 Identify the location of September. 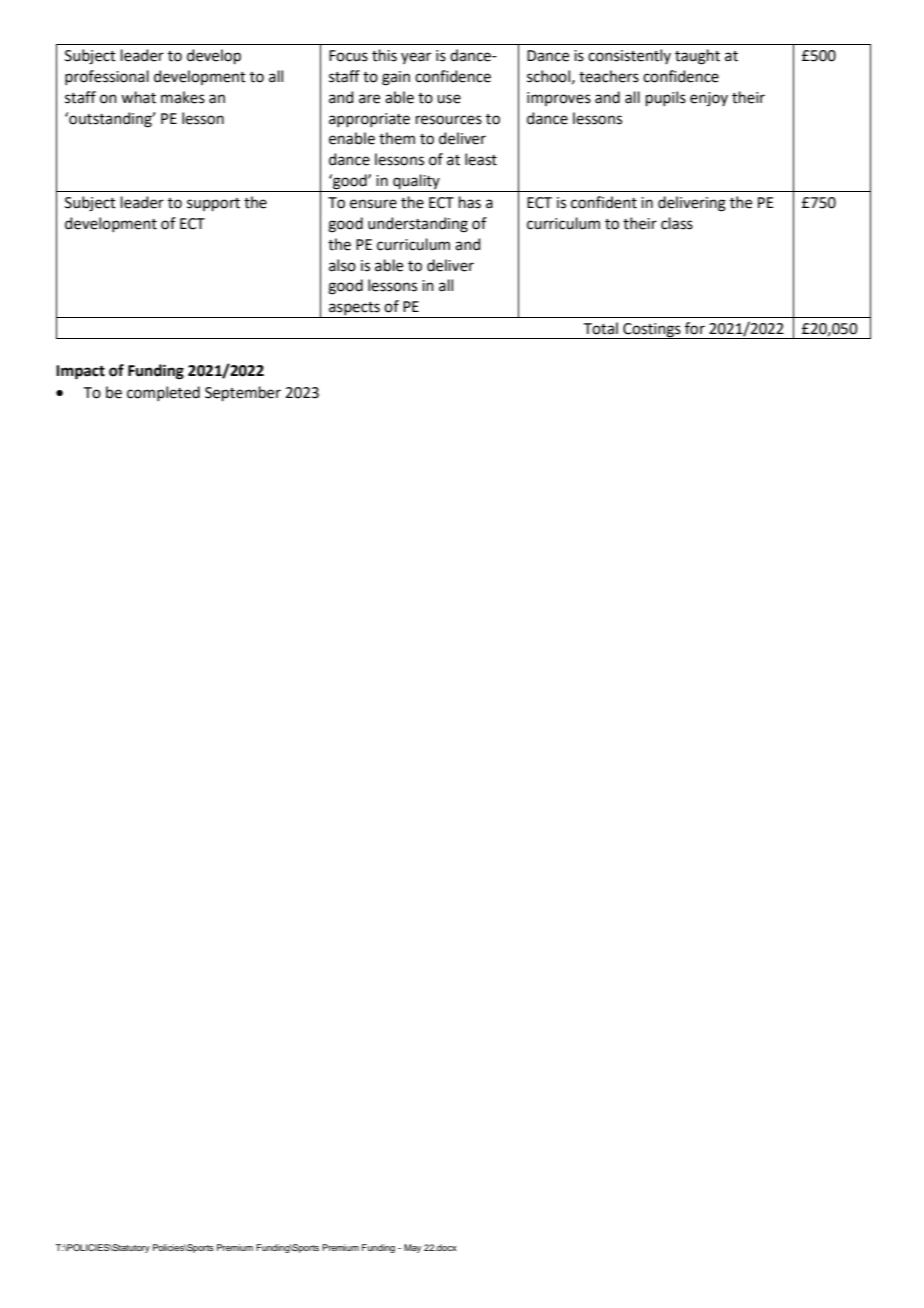
(243, 394).
